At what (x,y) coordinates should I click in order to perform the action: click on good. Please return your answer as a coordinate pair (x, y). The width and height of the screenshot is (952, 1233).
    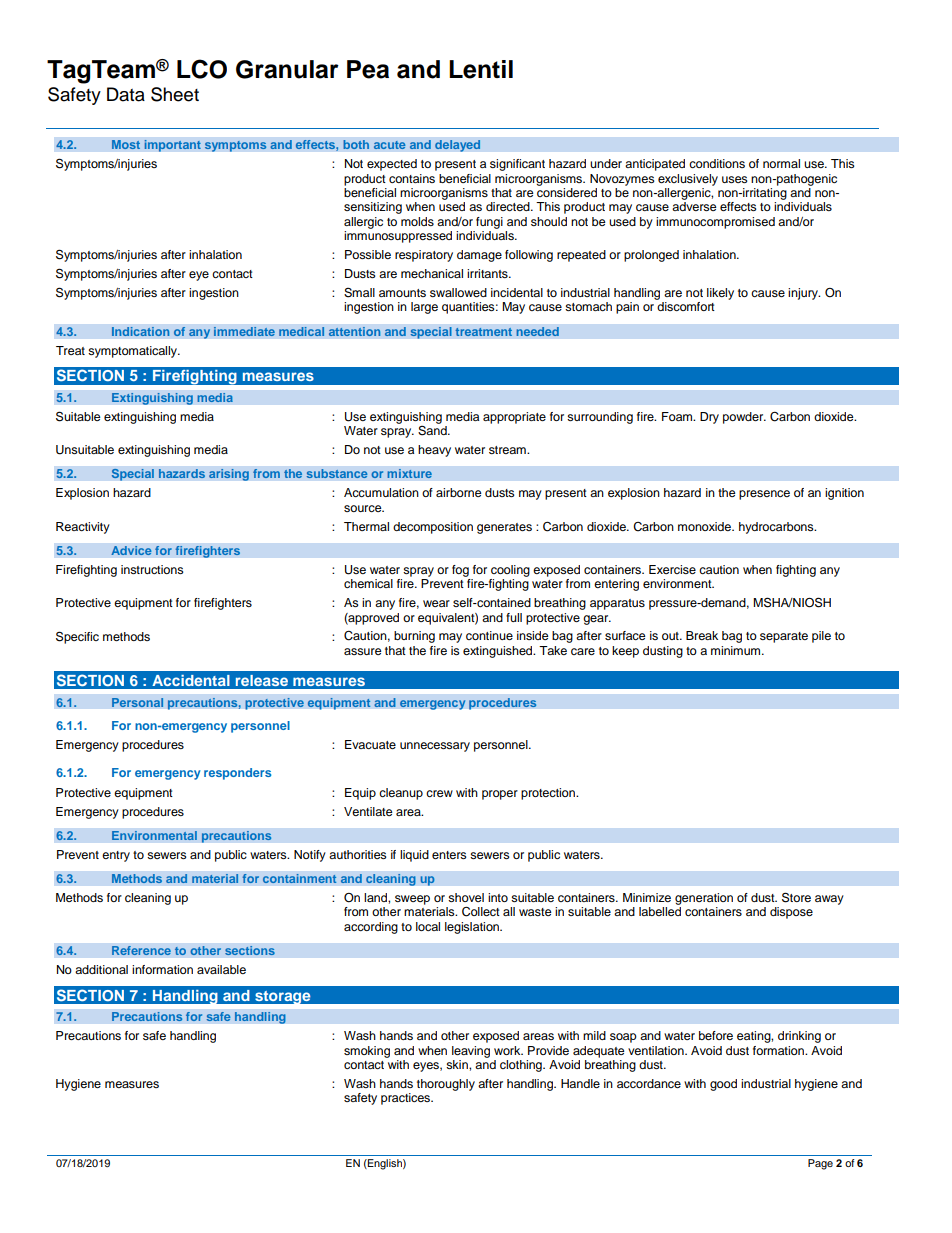
    Looking at the image, I should click on (723, 1085).
